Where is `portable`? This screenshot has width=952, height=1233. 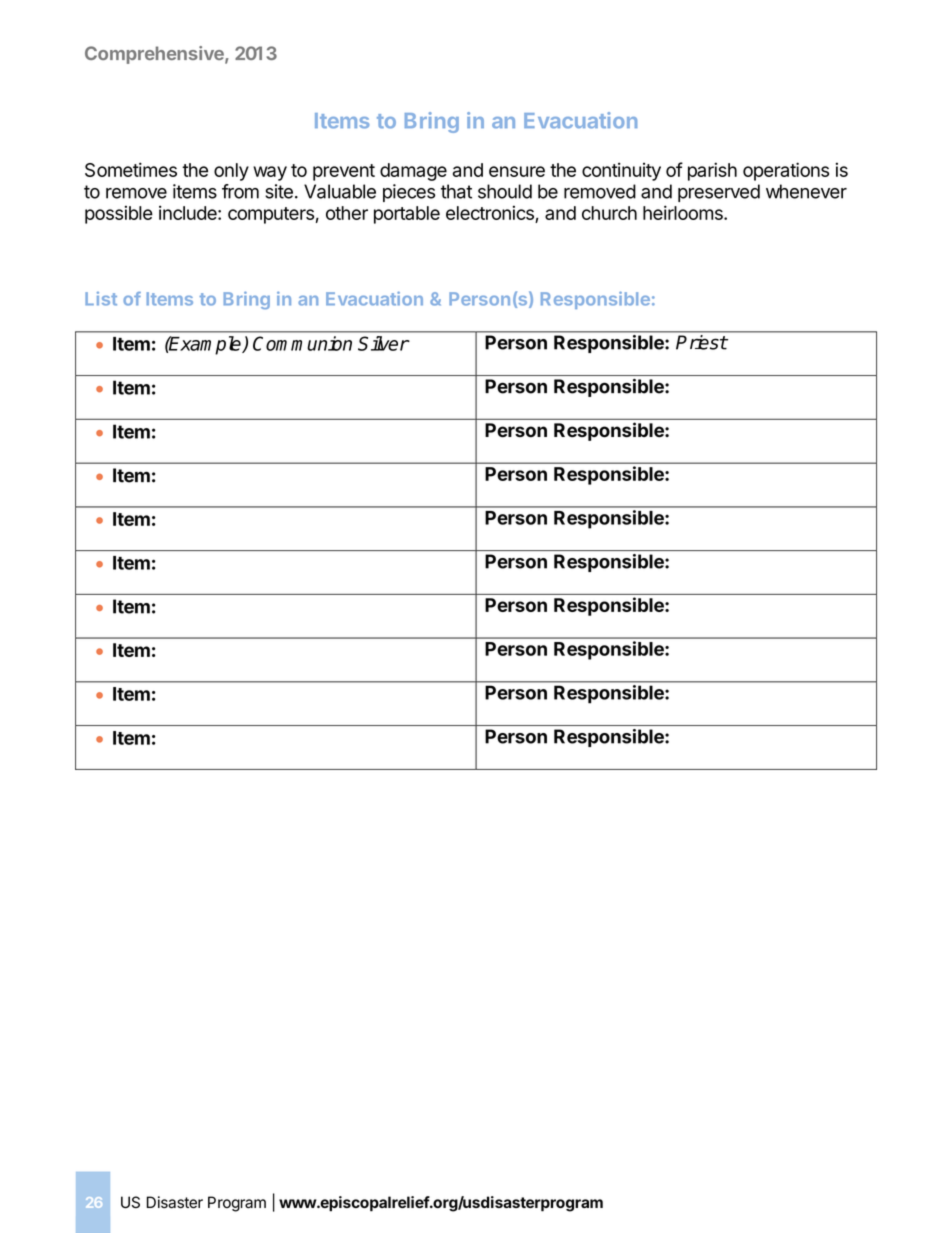
portable is located at coordinates (407, 215).
